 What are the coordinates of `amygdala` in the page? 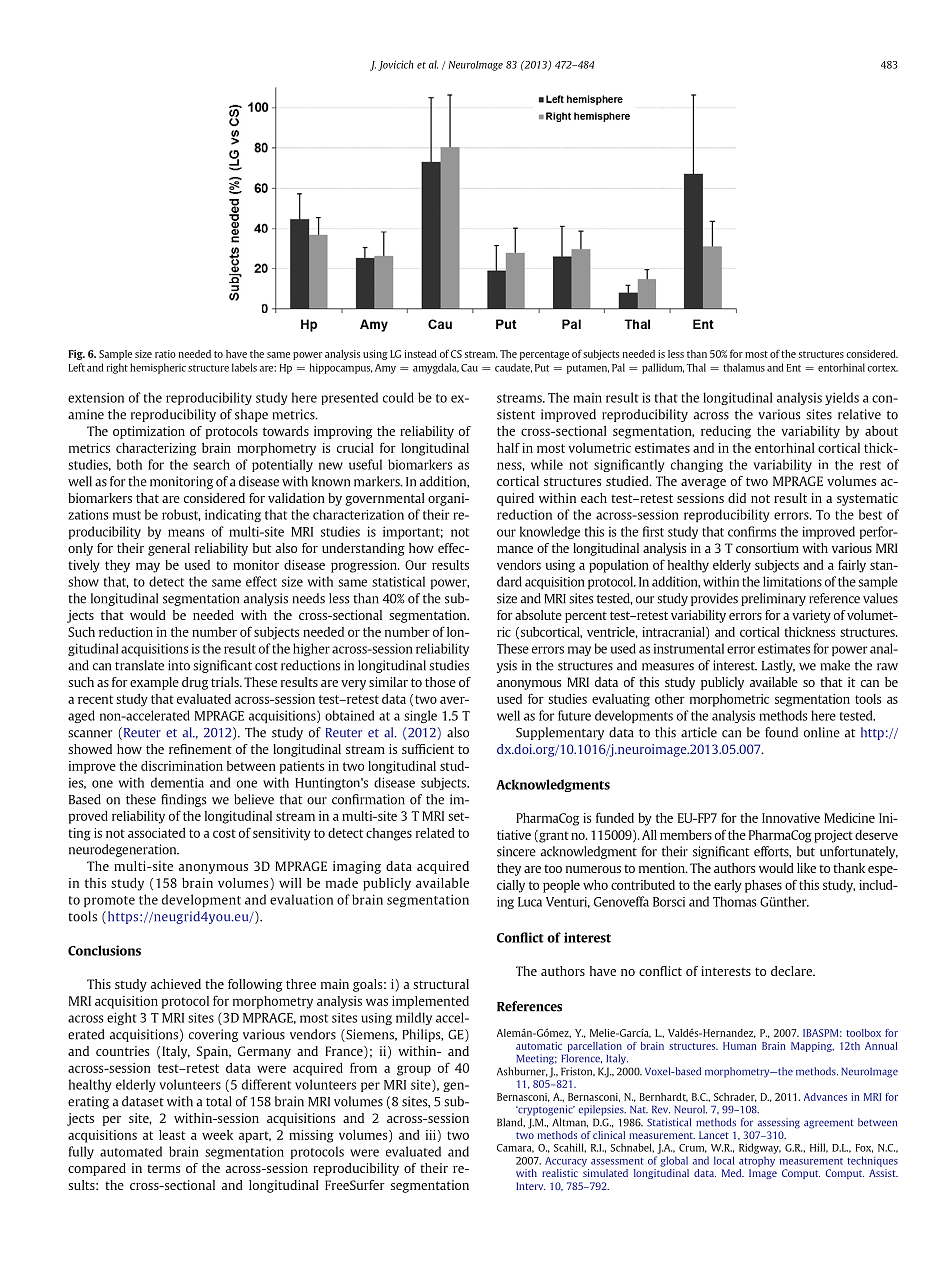 It's located at (436, 368).
